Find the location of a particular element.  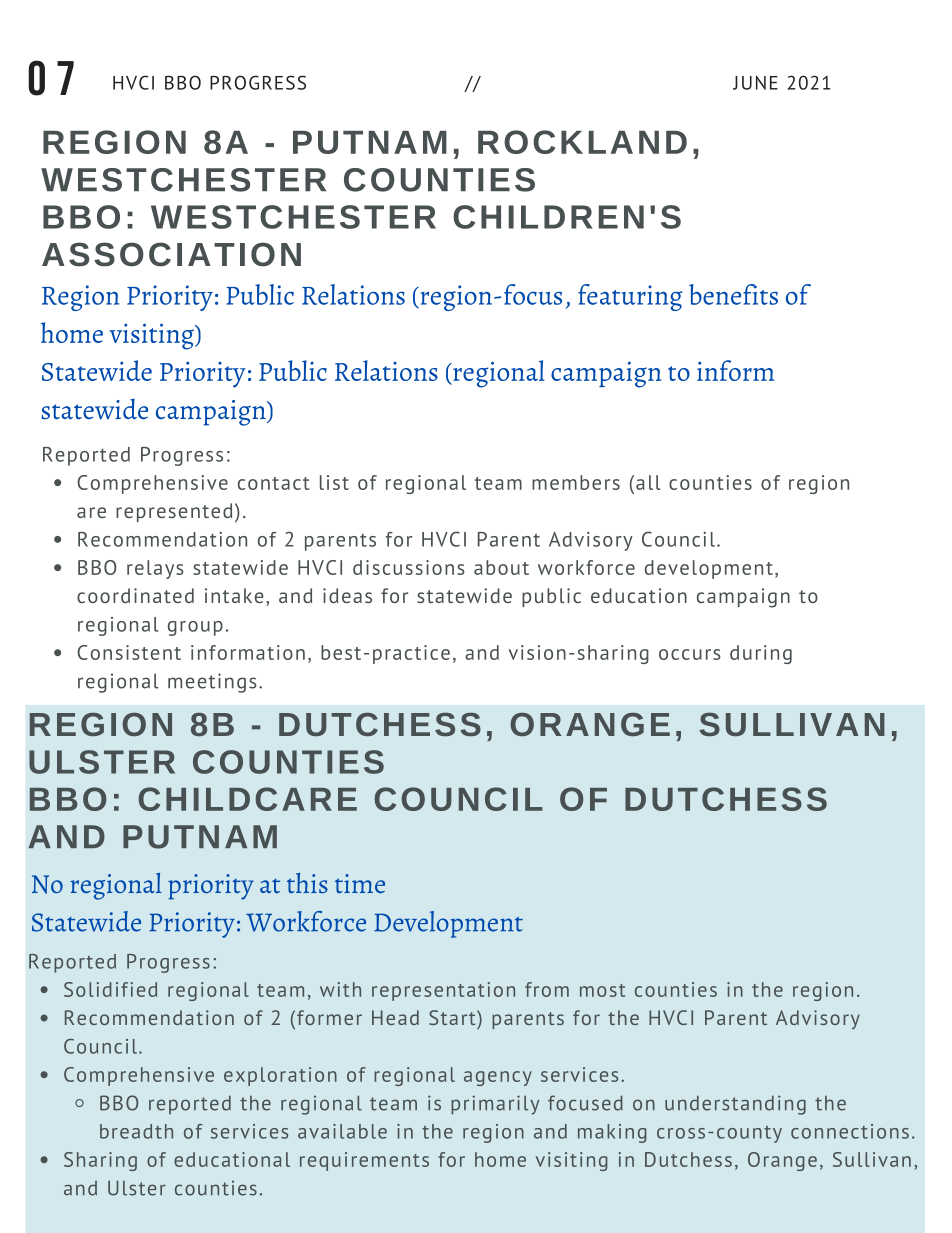

breadth is located at coordinates (136, 1131).
